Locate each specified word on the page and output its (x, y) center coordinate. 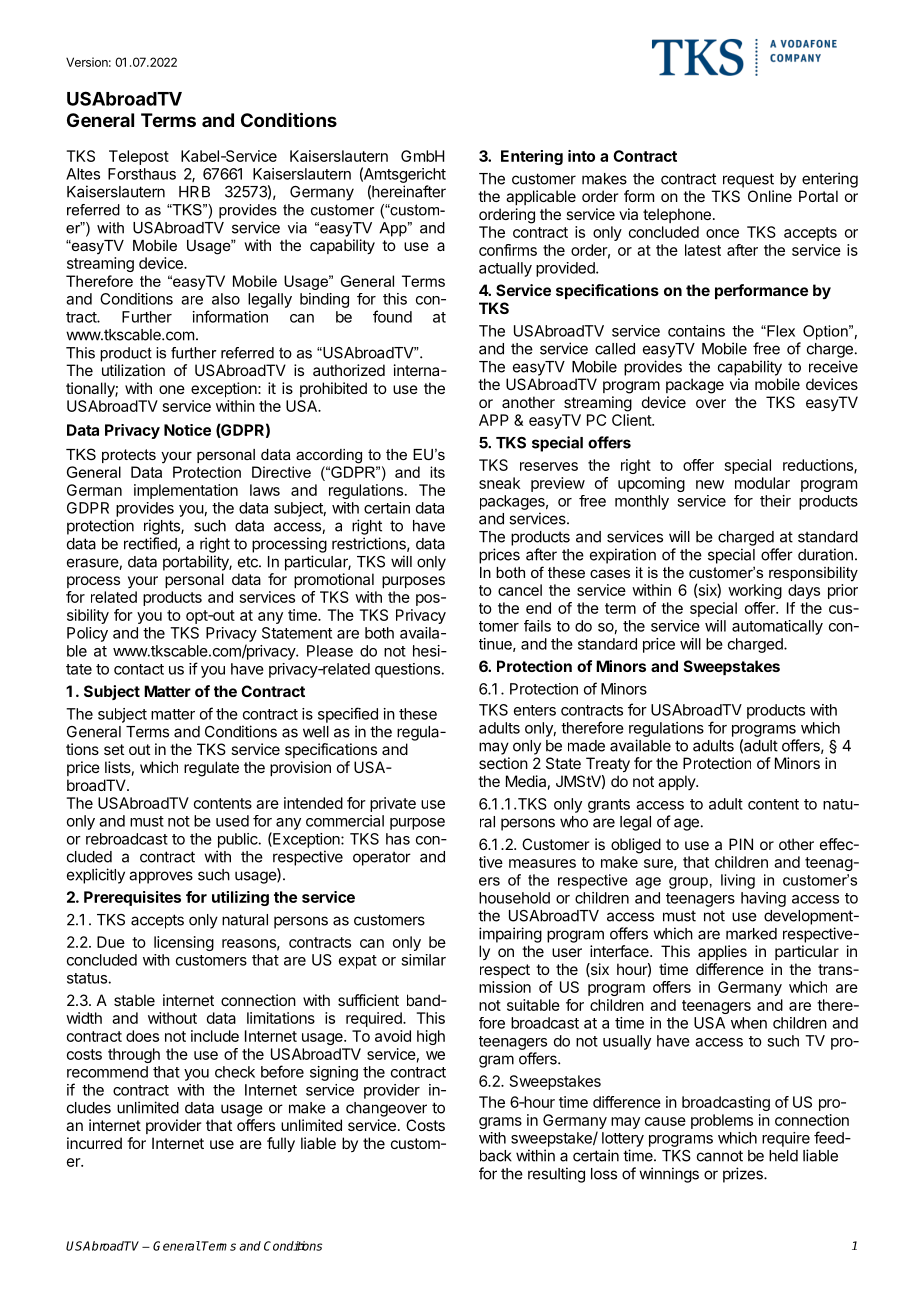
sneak (500, 483)
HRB (194, 192)
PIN (741, 844)
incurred (94, 1143)
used (232, 821)
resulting (556, 1175)
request (748, 180)
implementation (186, 491)
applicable (541, 197)
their (775, 501)
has (398, 839)
